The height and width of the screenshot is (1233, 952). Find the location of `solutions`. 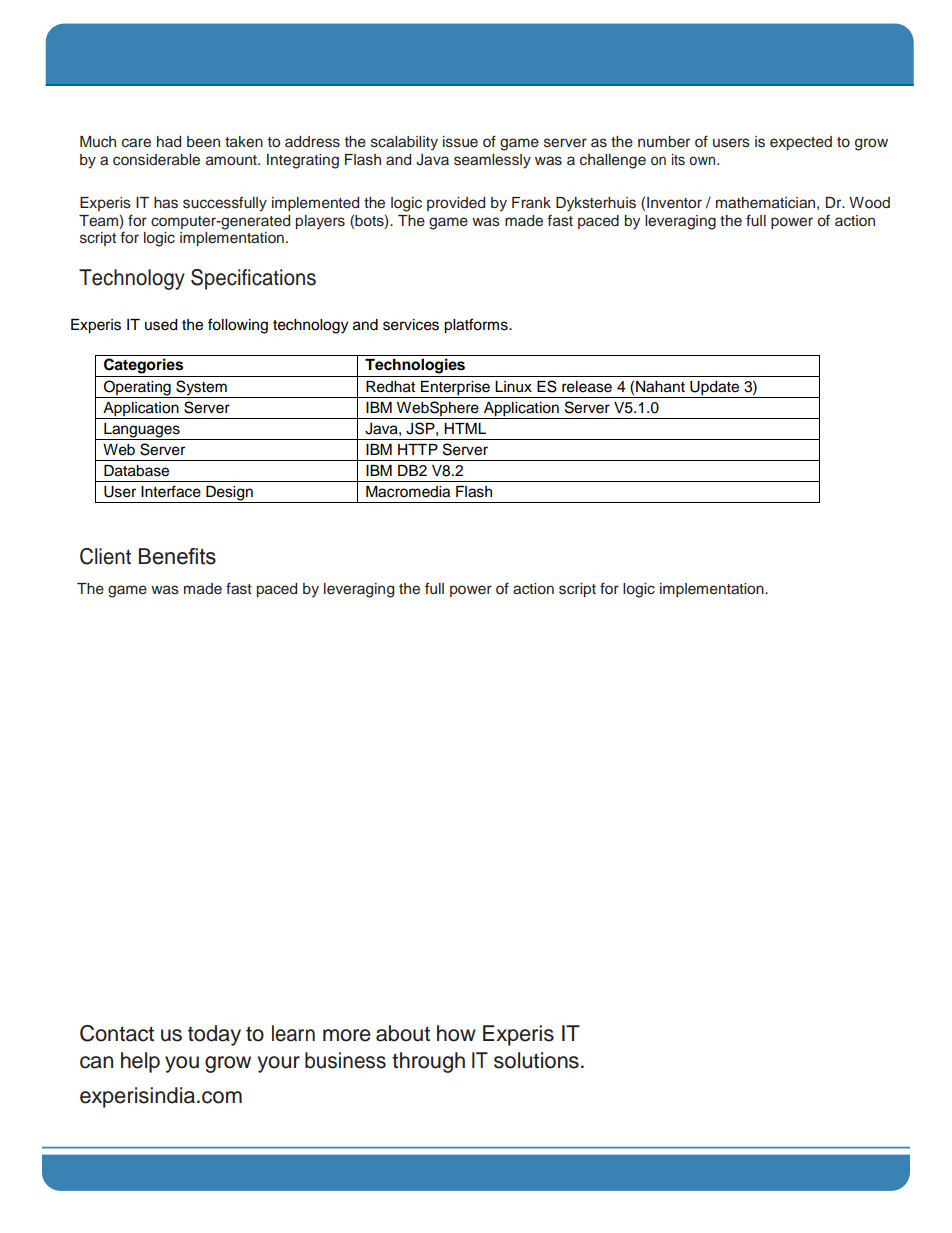

solutions is located at coordinates (536, 1060).
